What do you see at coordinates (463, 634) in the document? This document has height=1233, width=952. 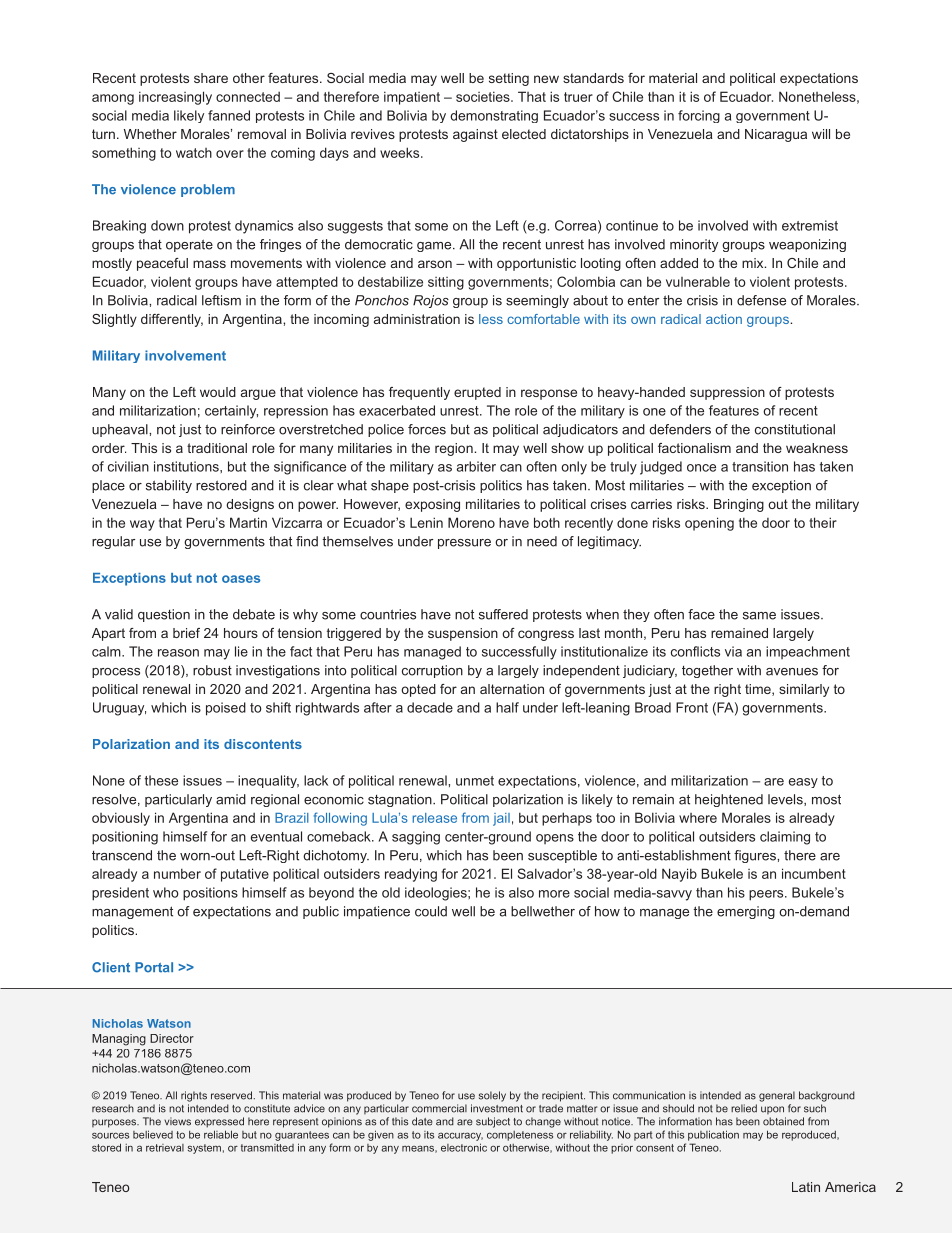 I see `suspension` at bounding box center [463, 634].
